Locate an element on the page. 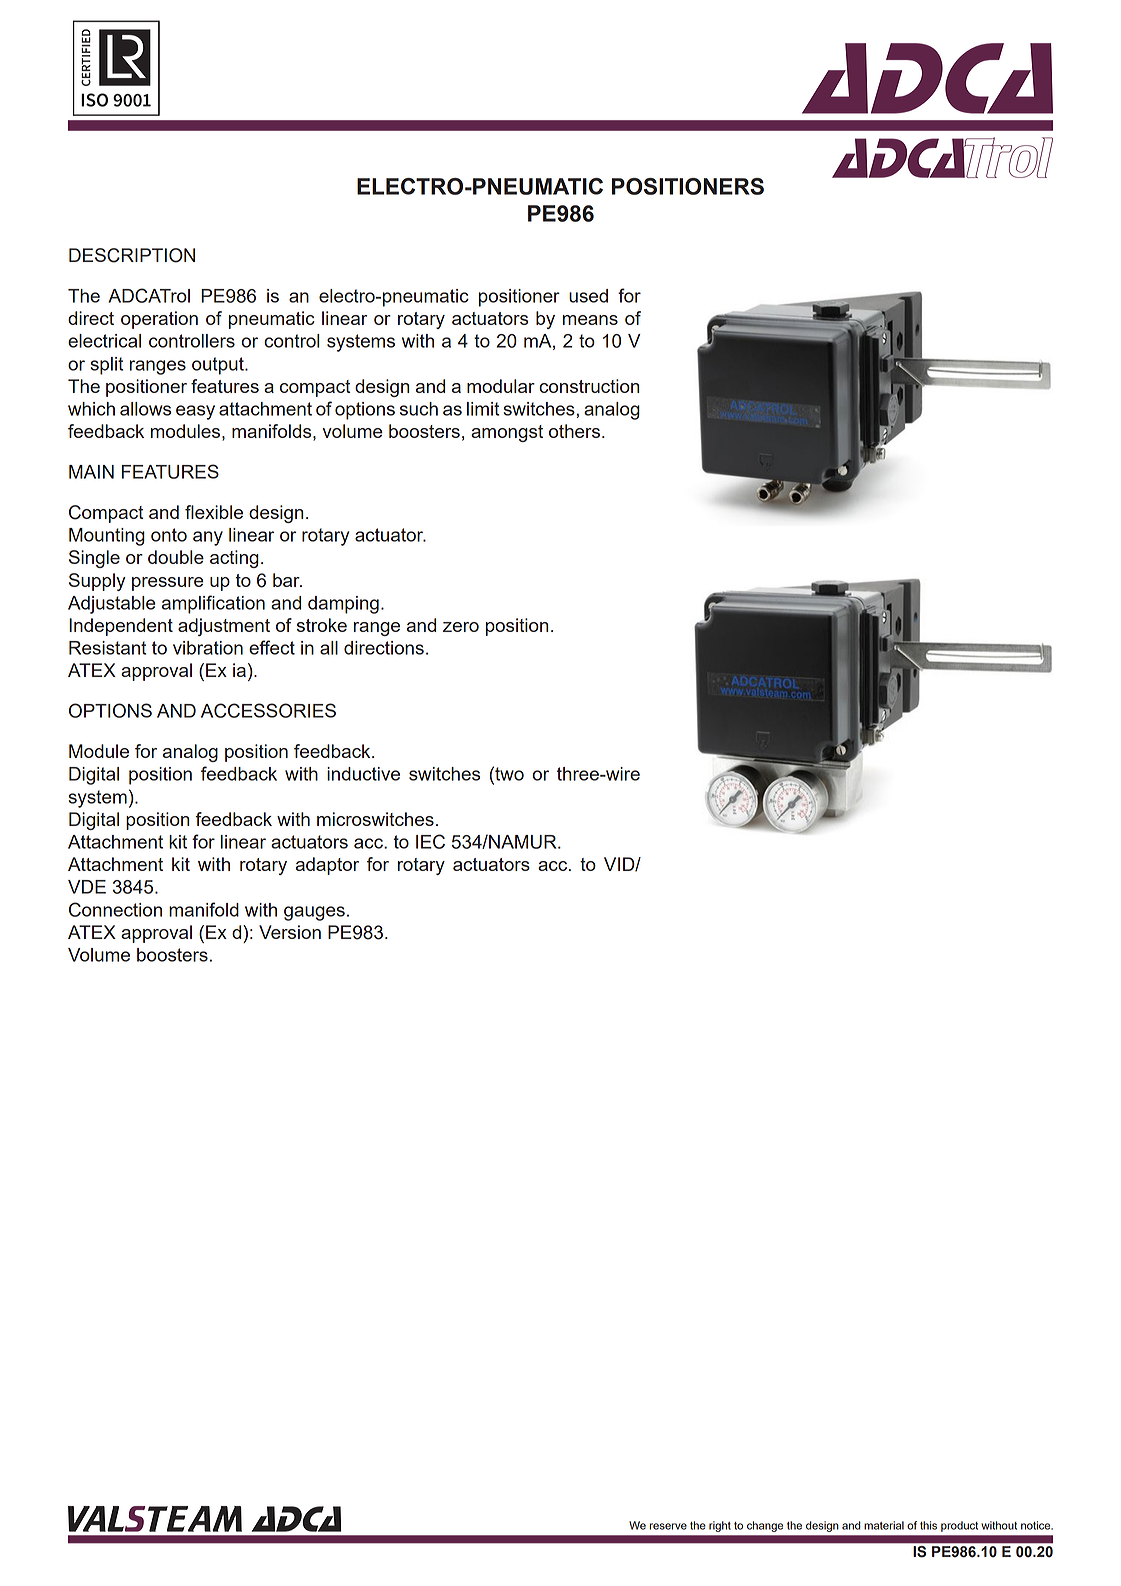  Connection is located at coordinates (115, 909).
